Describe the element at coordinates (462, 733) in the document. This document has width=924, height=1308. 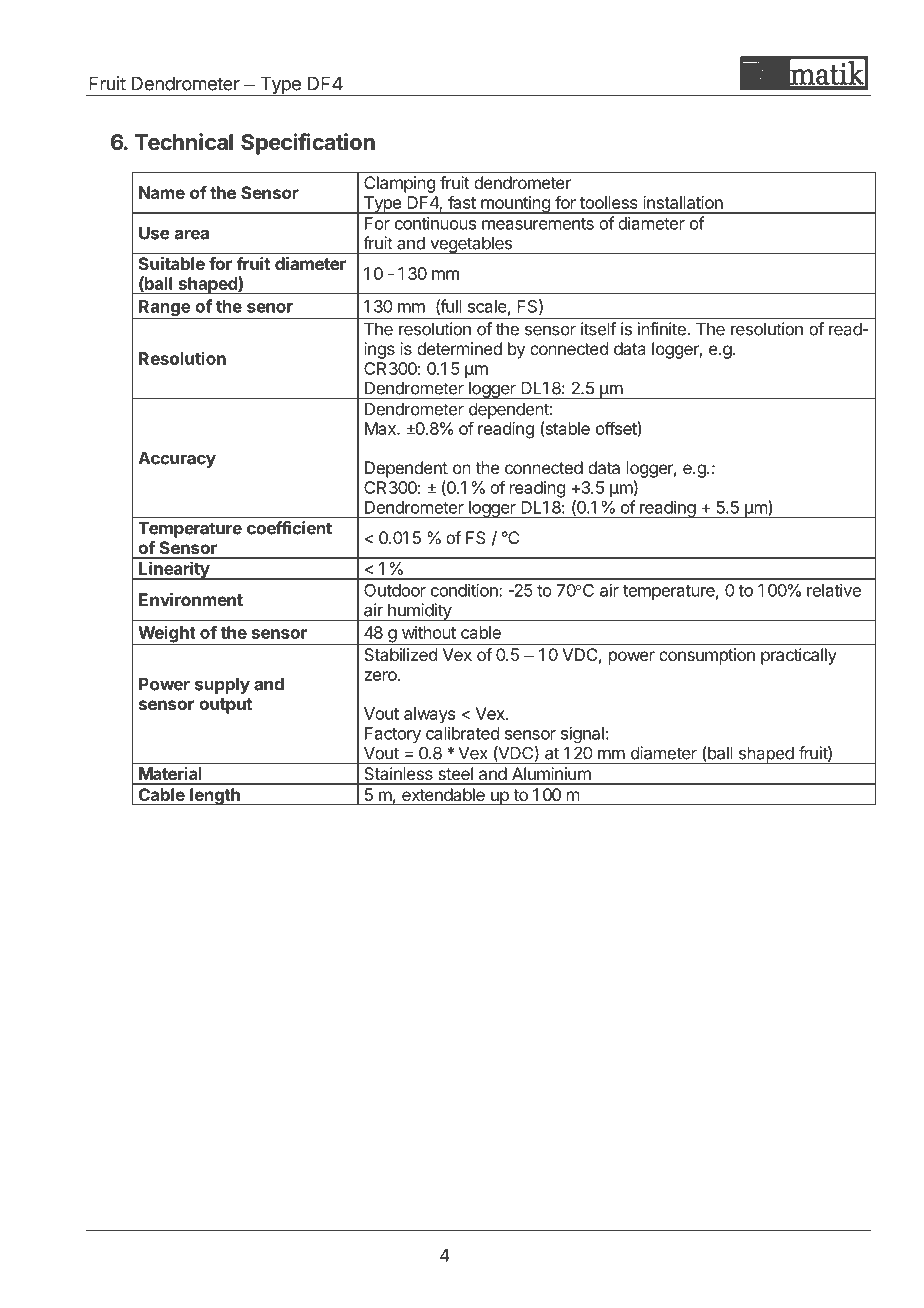
I see `calibrated` at that location.
